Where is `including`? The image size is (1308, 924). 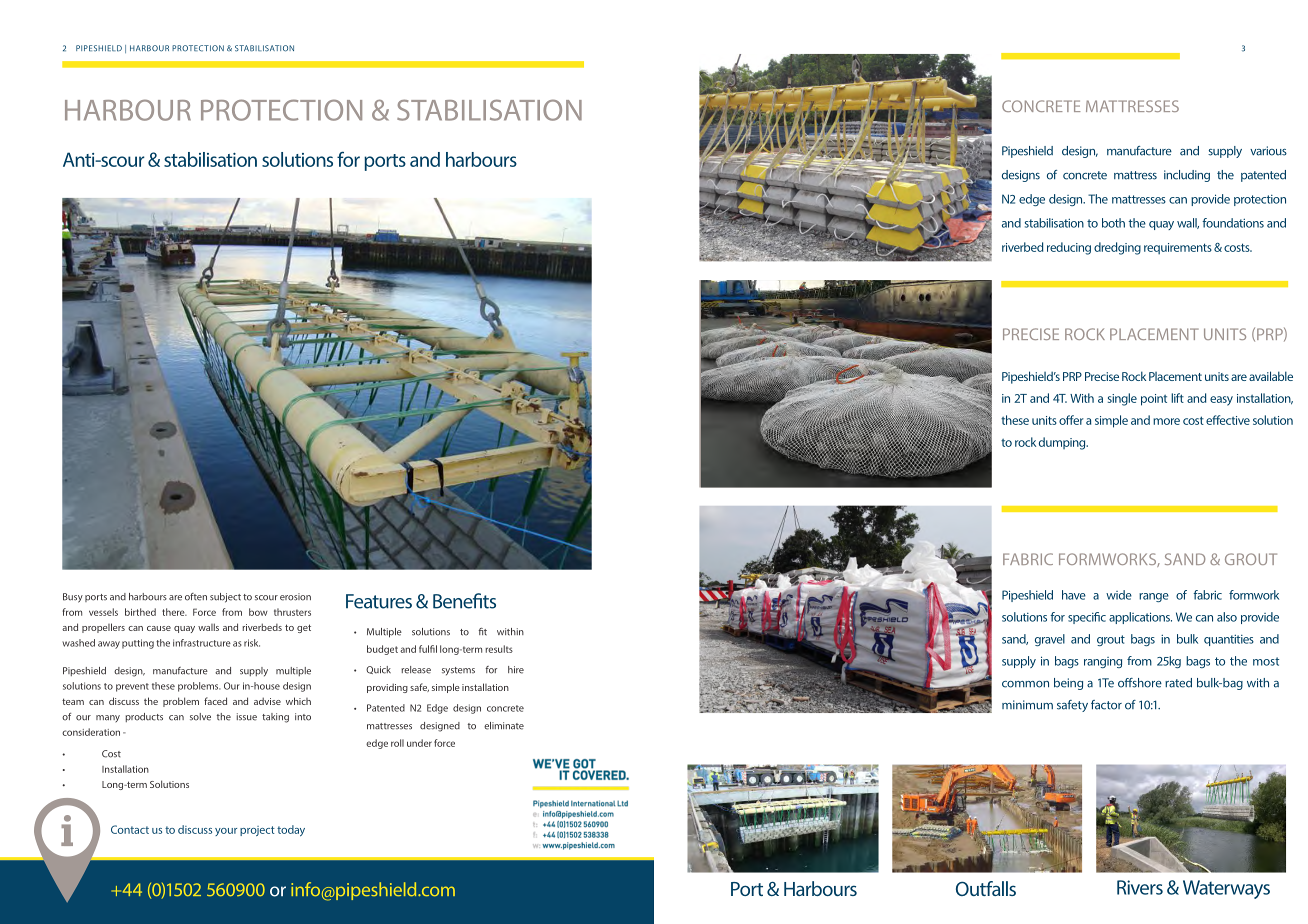 including is located at coordinates (1187, 176).
